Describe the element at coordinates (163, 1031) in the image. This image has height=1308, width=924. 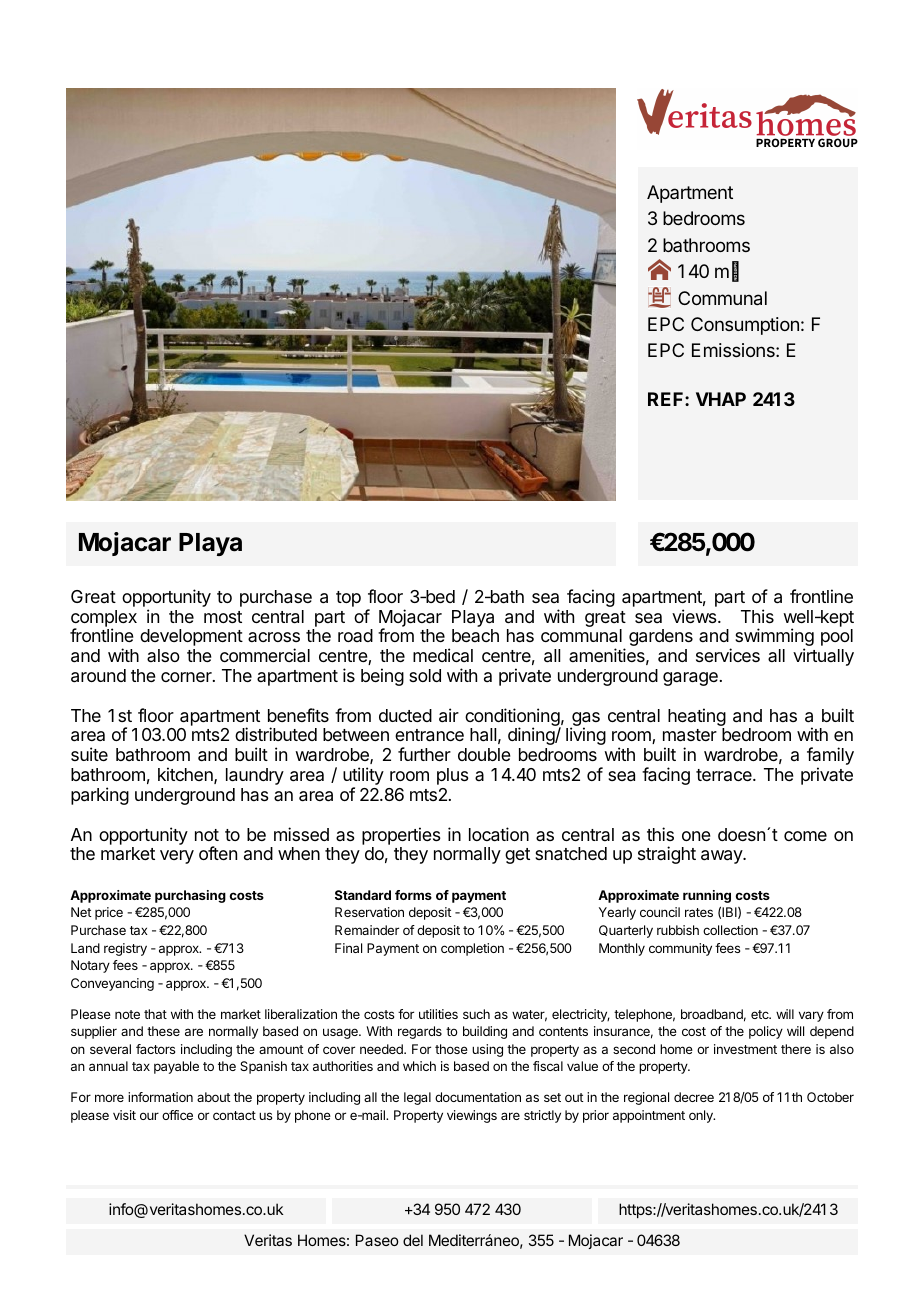
I see `these` at that location.
